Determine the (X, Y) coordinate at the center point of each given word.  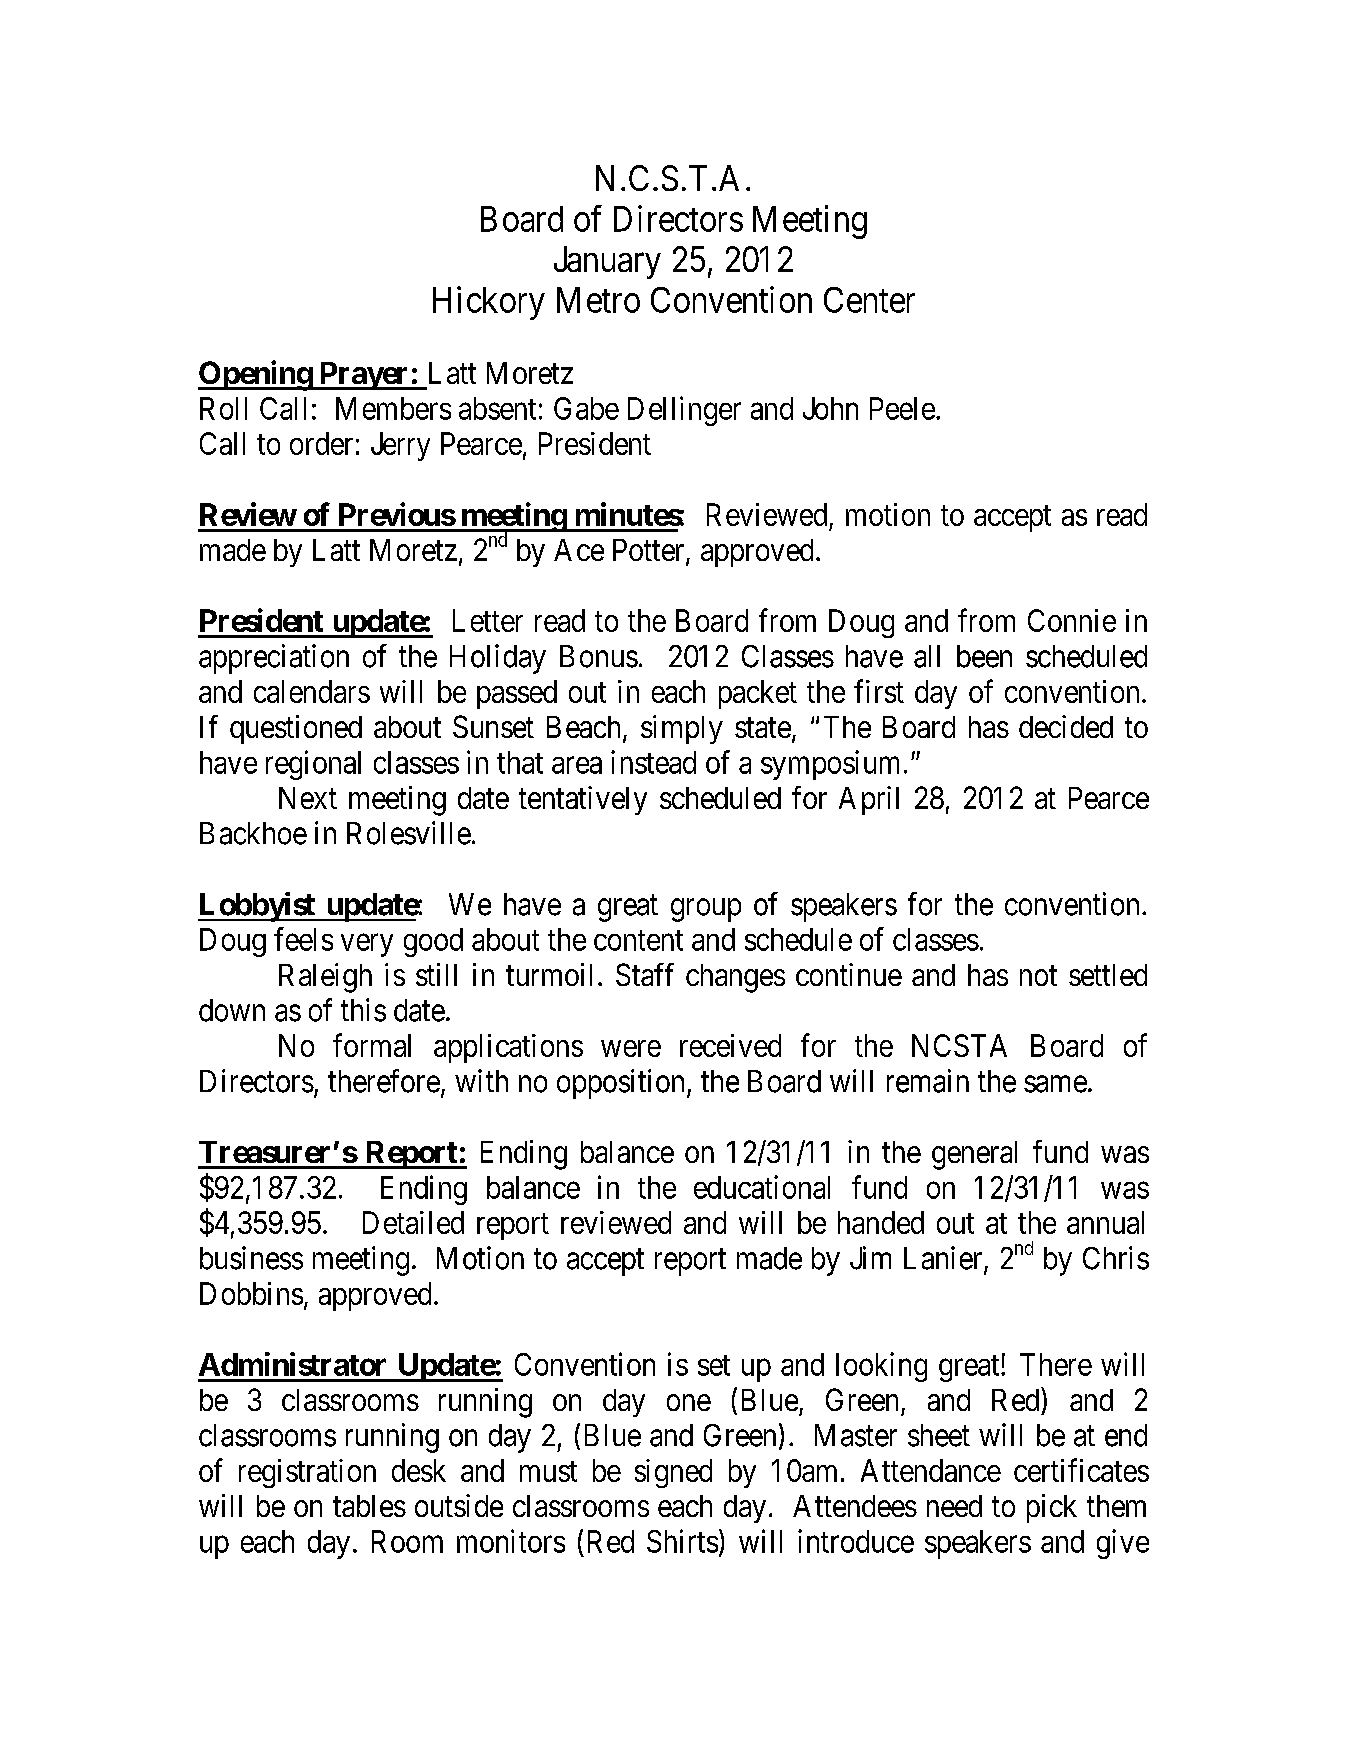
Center (869, 300)
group (706, 910)
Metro (598, 300)
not (1038, 976)
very (367, 945)
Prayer (364, 376)
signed (673, 1473)
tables (369, 1506)
